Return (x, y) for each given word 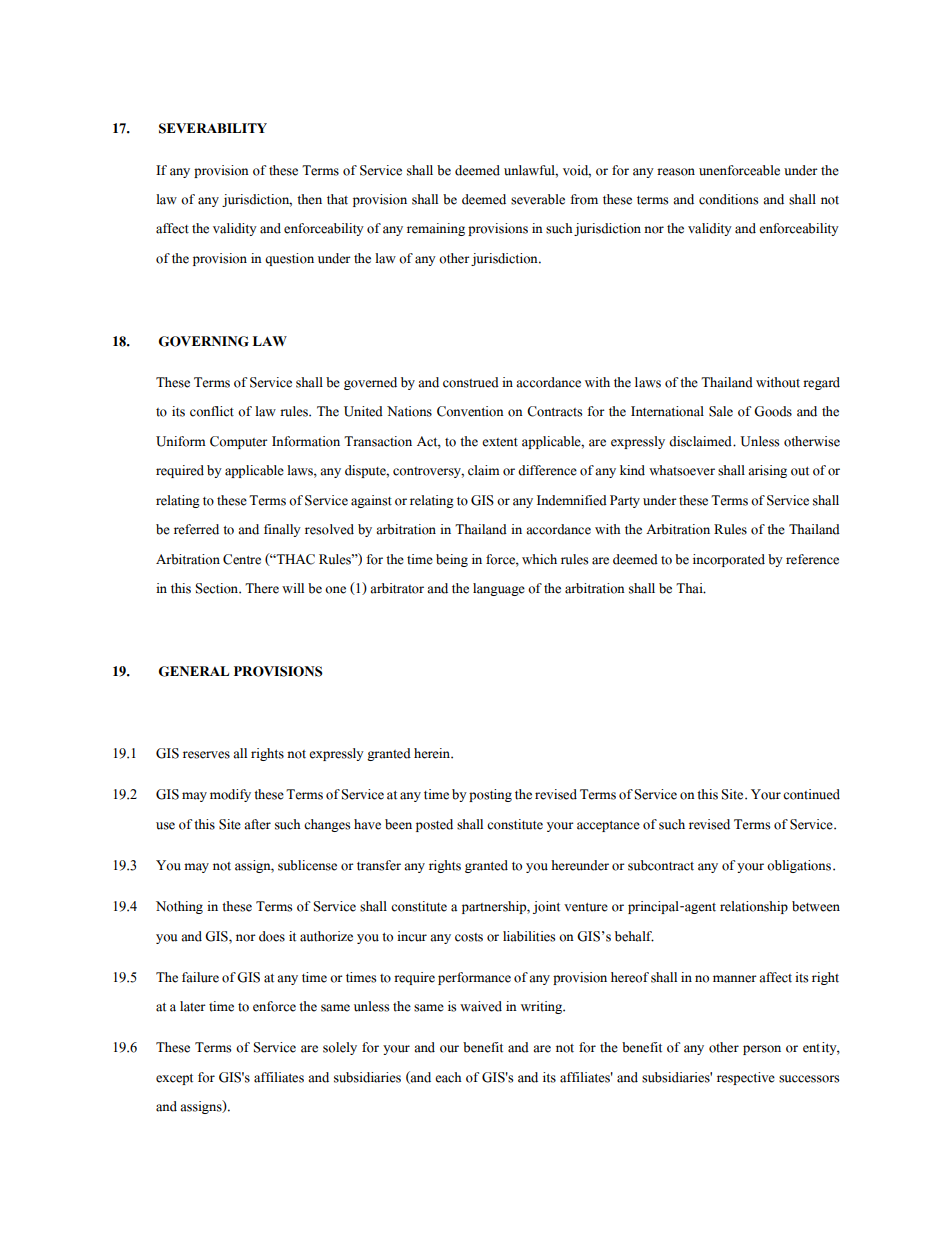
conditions (729, 199)
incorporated (729, 560)
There (262, 588)
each (448, 1077)
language (499, 589)
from (584, 199)
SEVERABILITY (213, 128)
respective (746, 1078)
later (193, 1006)
